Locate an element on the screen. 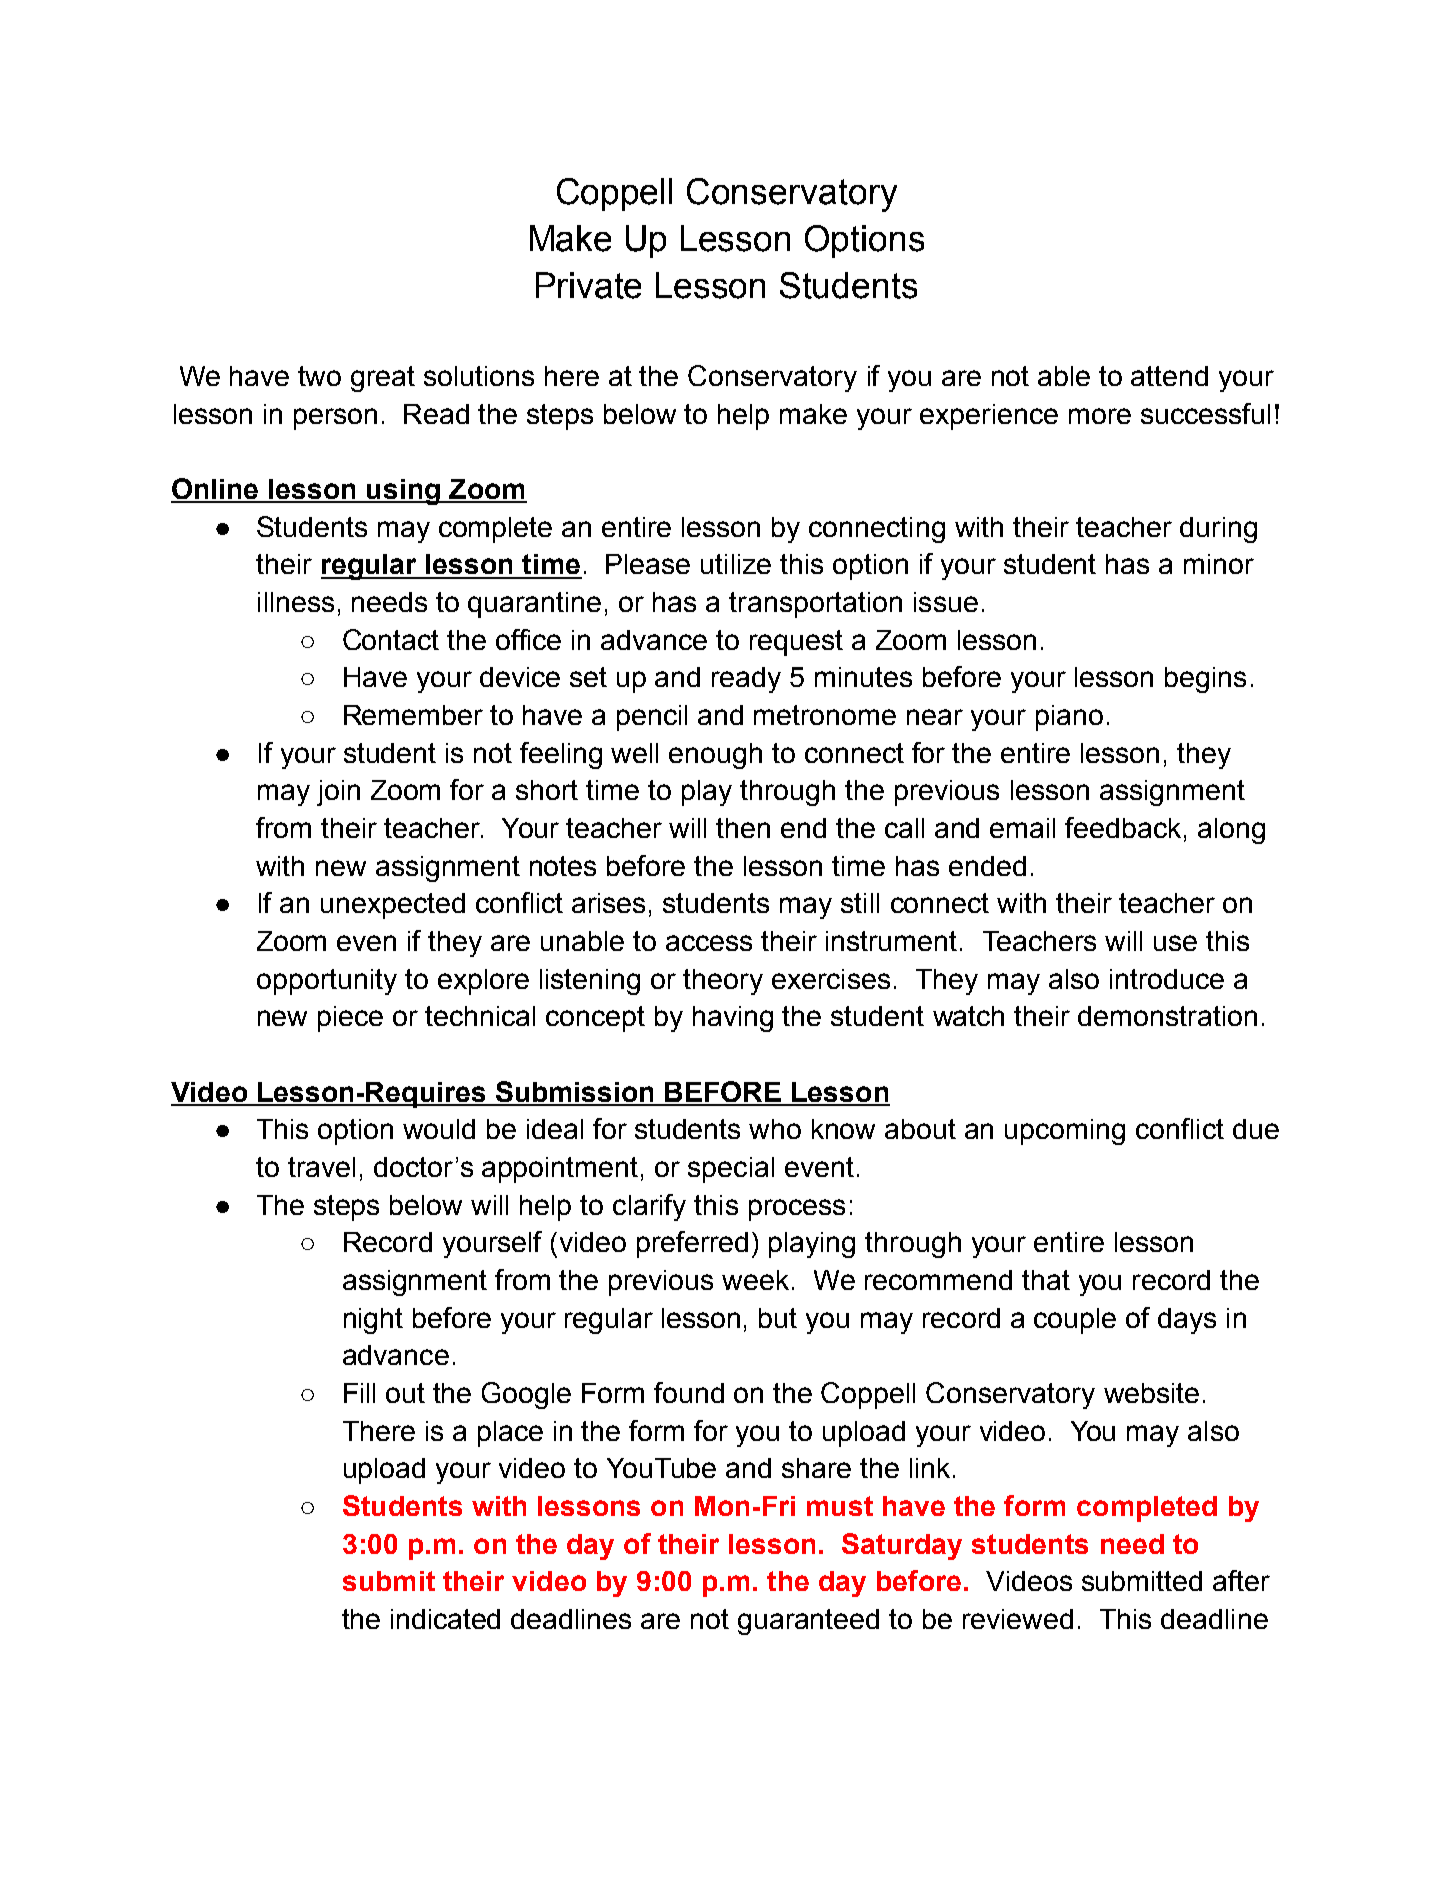 The image size is (1453, 1880). guaranteed is located at coordinates (808, 1622).
